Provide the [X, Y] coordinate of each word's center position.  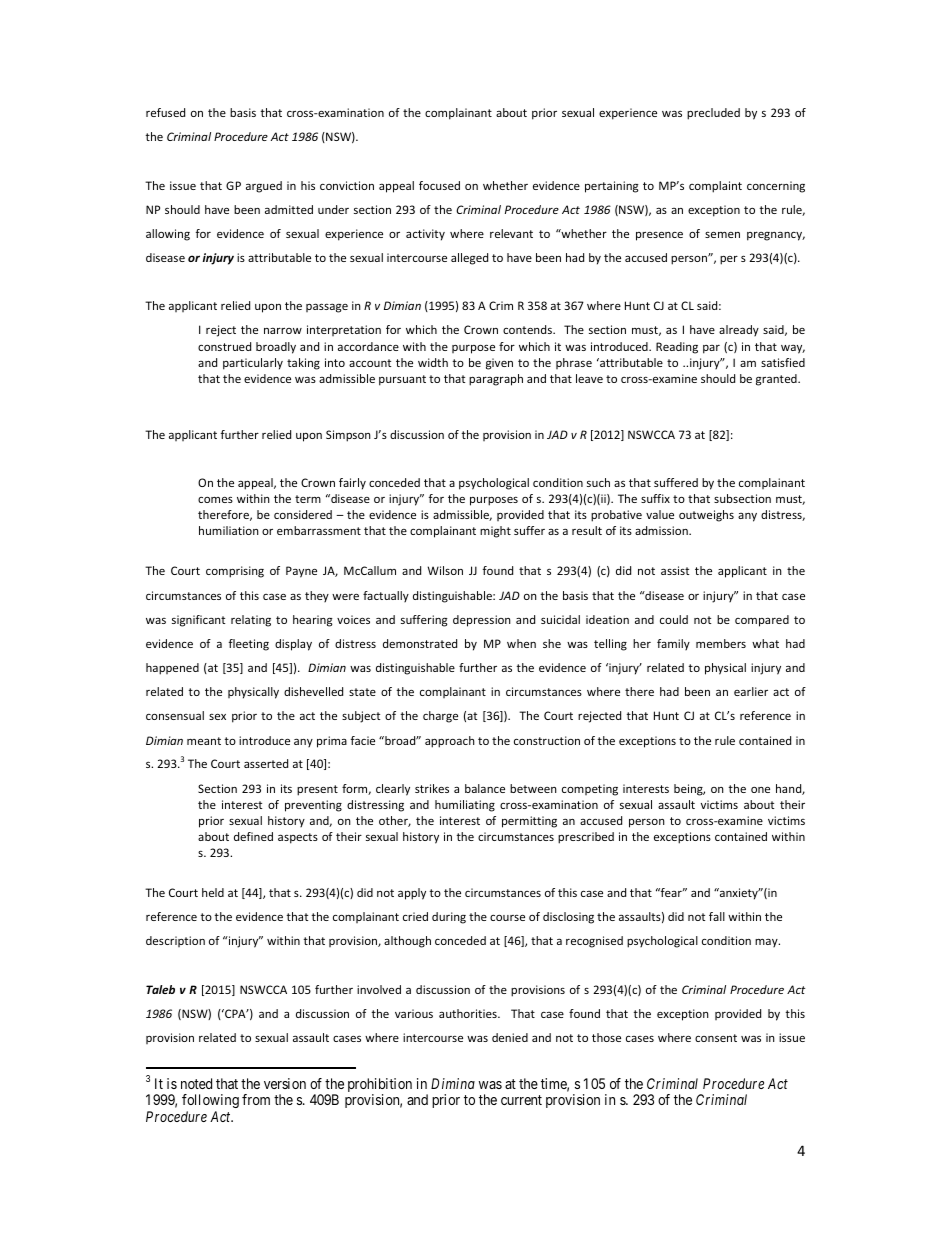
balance [485, 788]
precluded [713, 114]
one [760, 790]
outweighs [706, 516]
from [256, 1099]
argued [264, 187]
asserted [266, 763]
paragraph [496, 380]
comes [215, 499]
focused [439, 185]
